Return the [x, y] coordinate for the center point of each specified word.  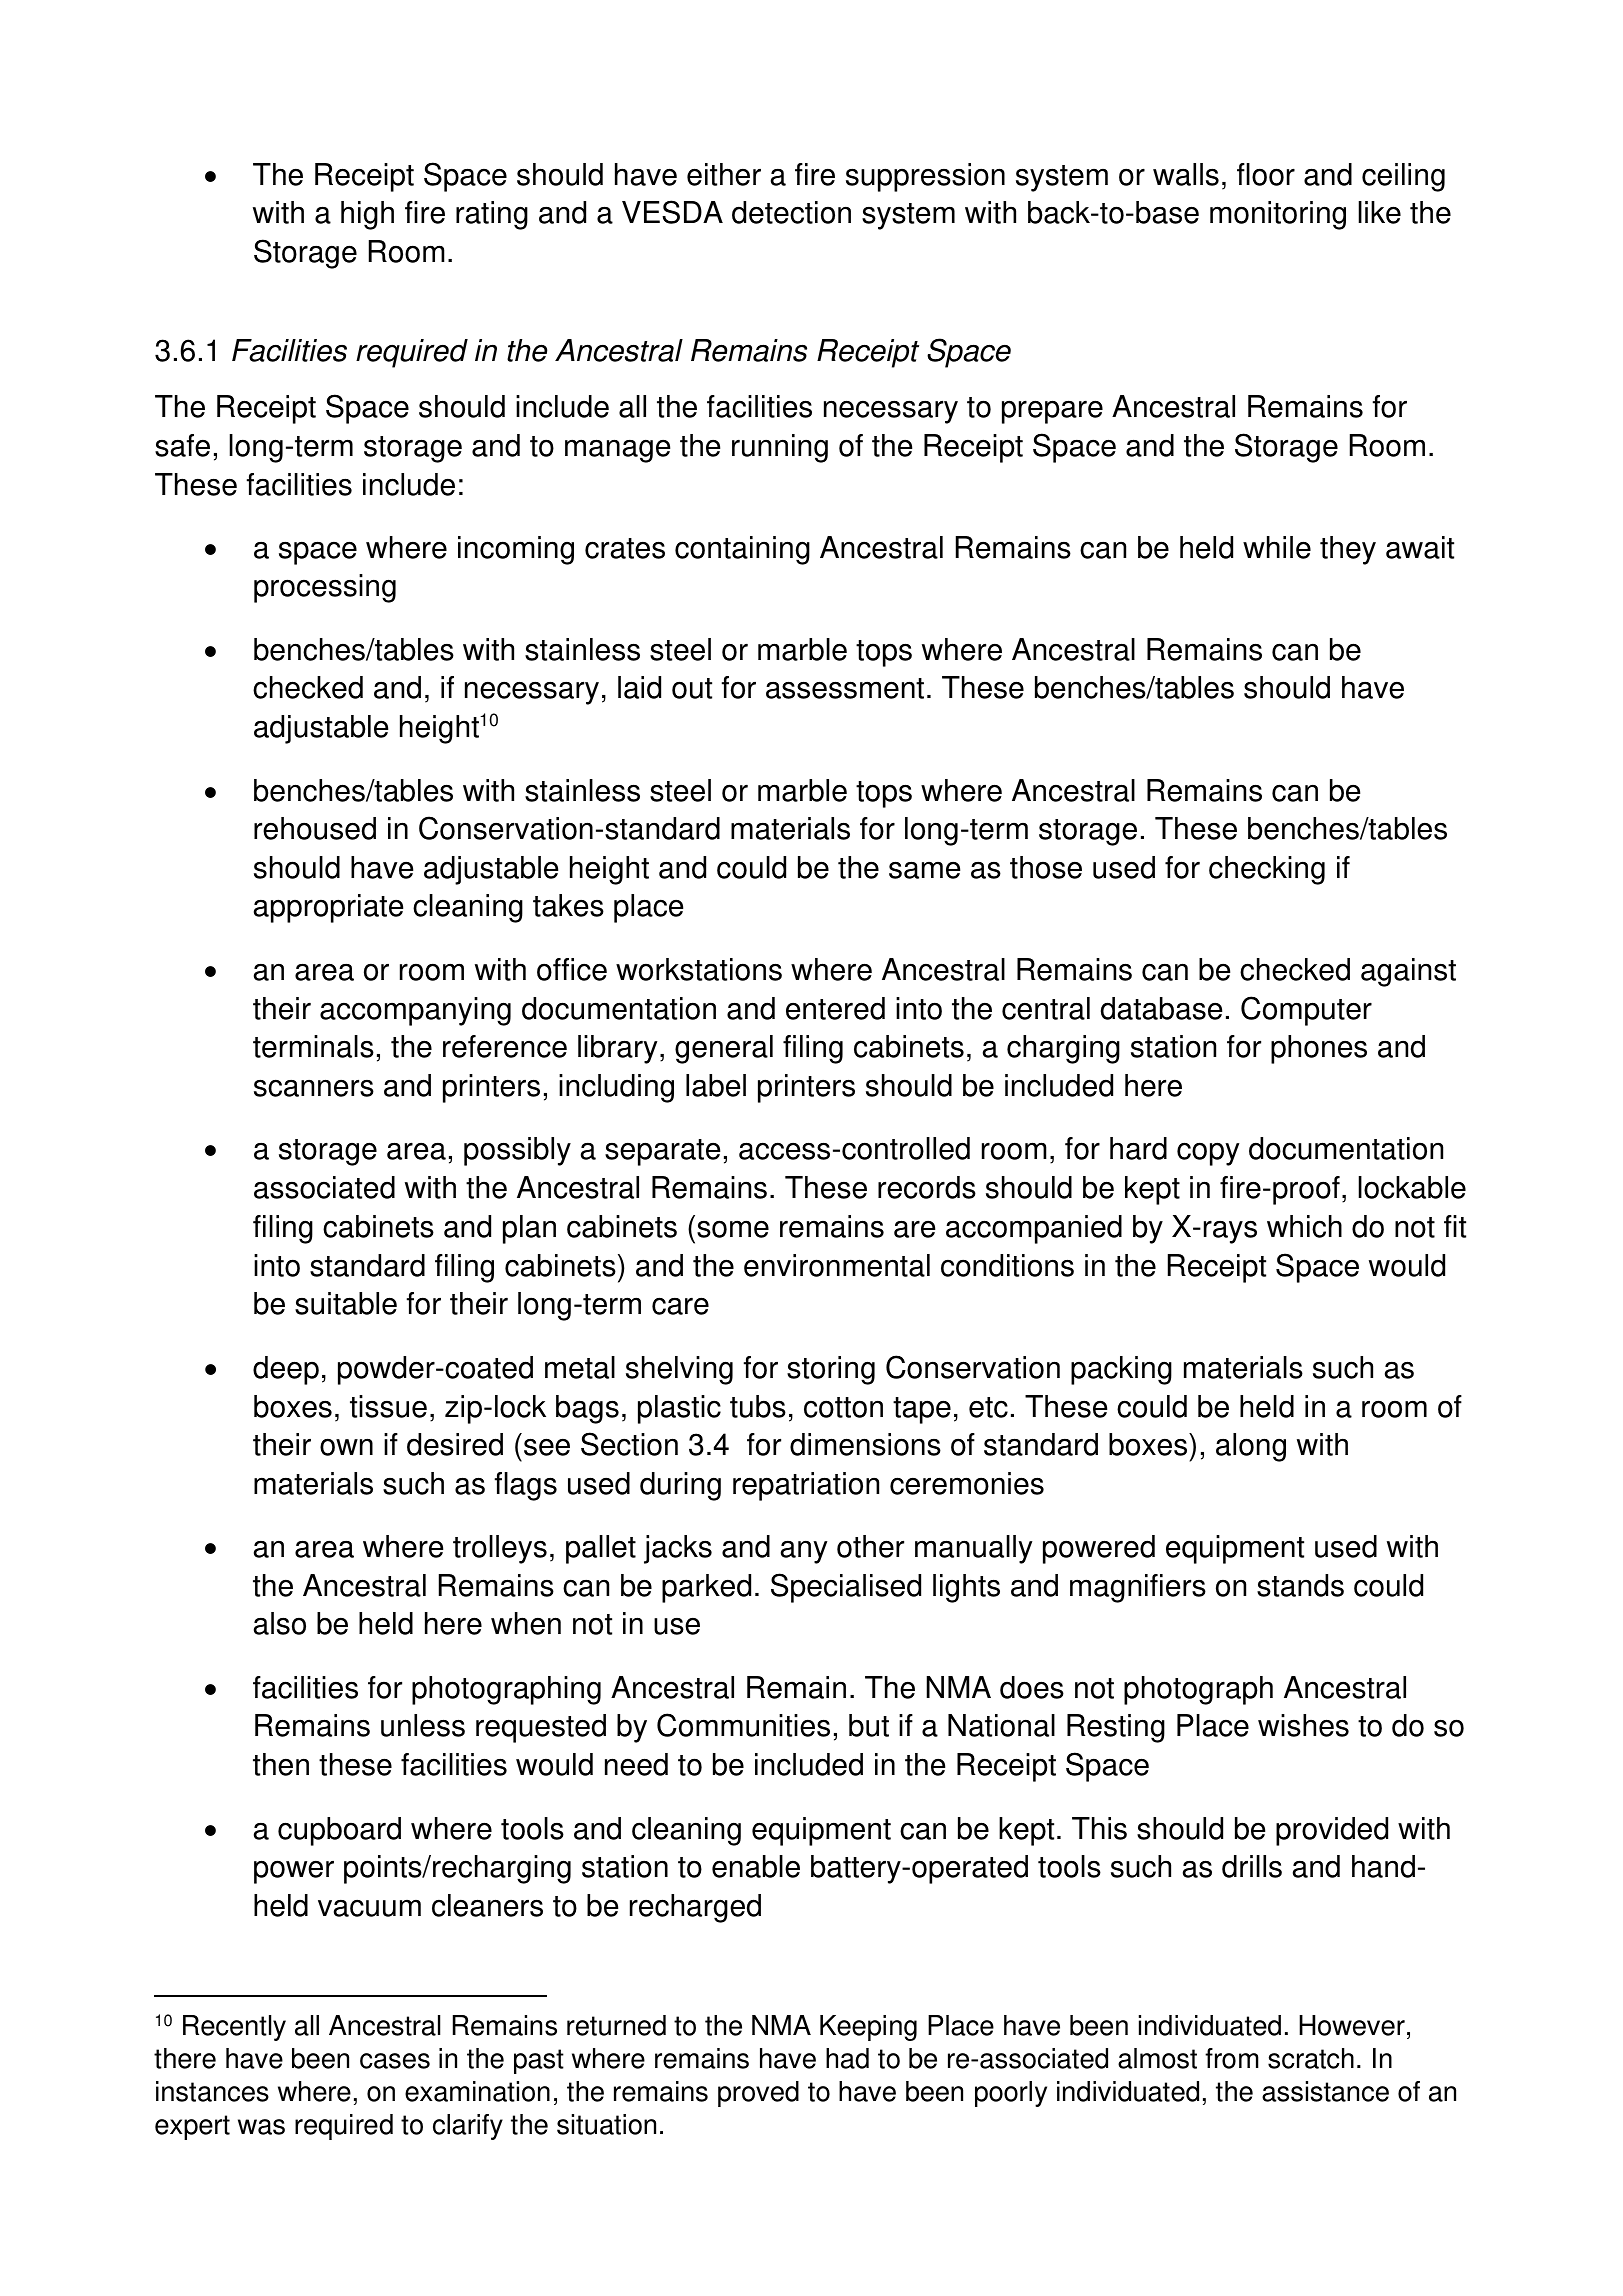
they [1348, 550]
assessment [845, 688]
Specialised [846, 1588]
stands [1300, 1585]
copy [1208, 1154]
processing [325, 588]
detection [791, 212]
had [847, 2058]
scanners [314, 1088]
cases [395, 2061]
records [927, 1187]
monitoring [1278, 215]
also [280, 1623]
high [367, 215]
